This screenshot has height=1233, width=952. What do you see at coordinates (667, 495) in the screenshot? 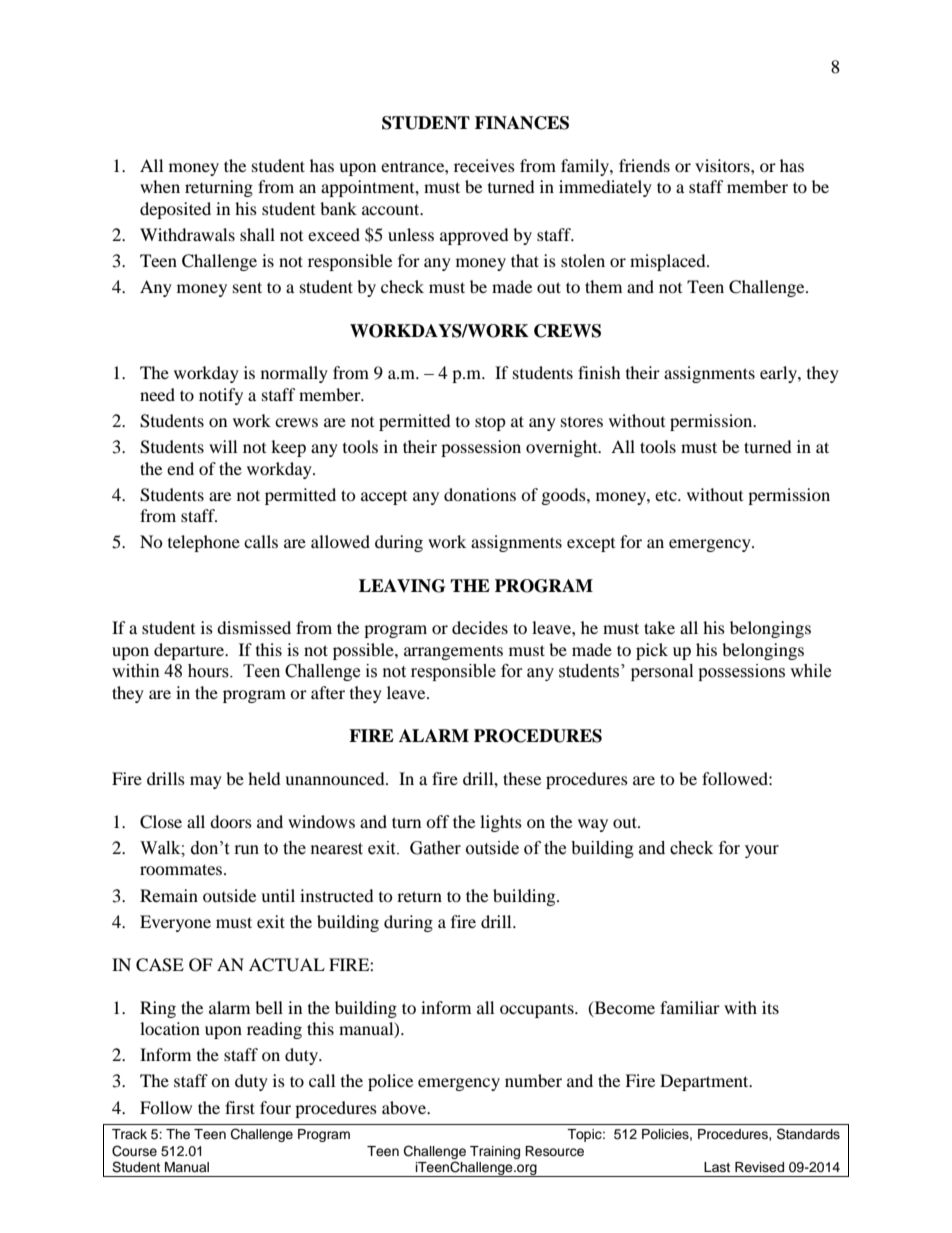
I see `etc` at bounding box center [667, 495].
